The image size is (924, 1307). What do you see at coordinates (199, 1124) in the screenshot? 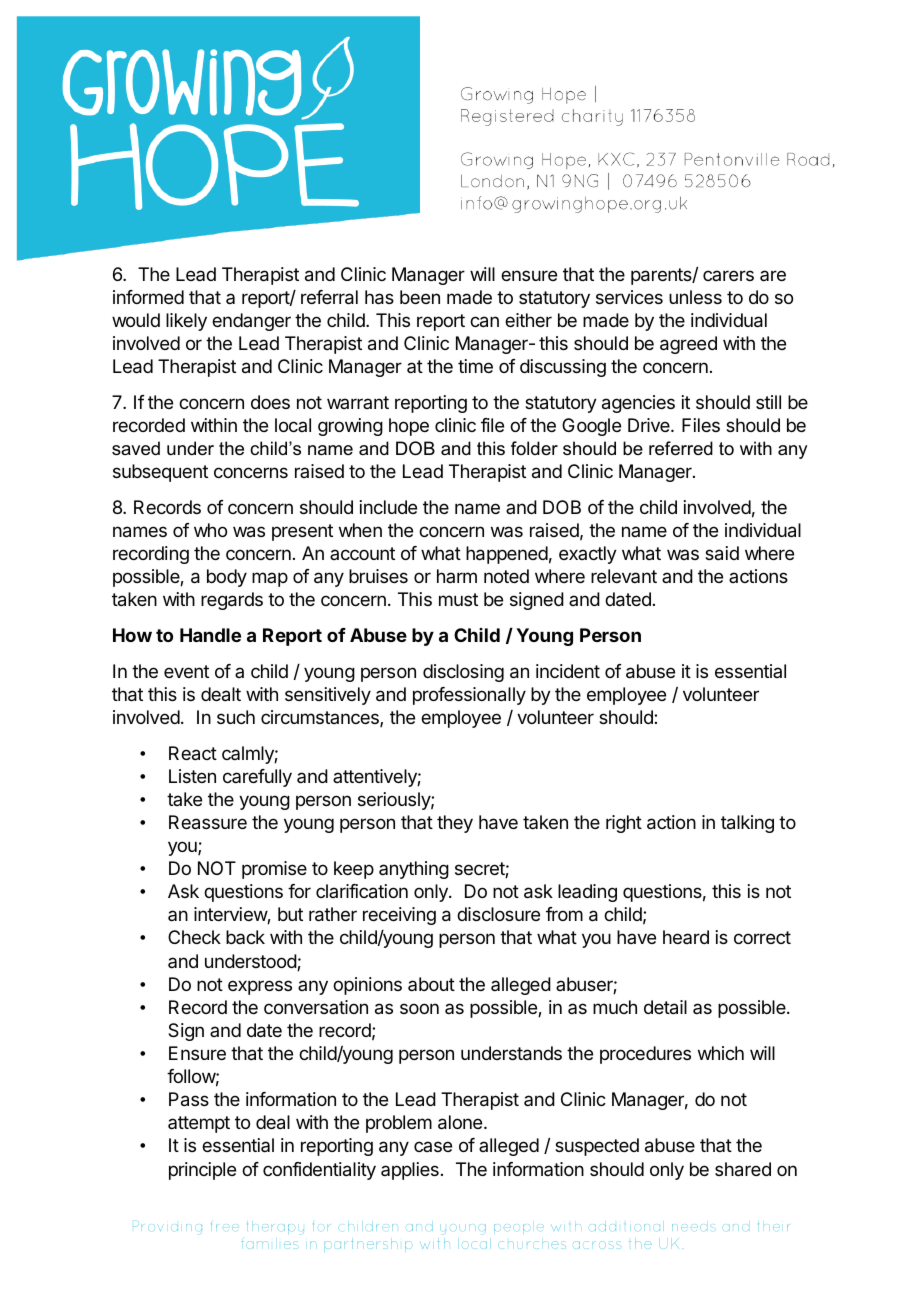
I see `attempt` at bounding box center [199, 1124].
